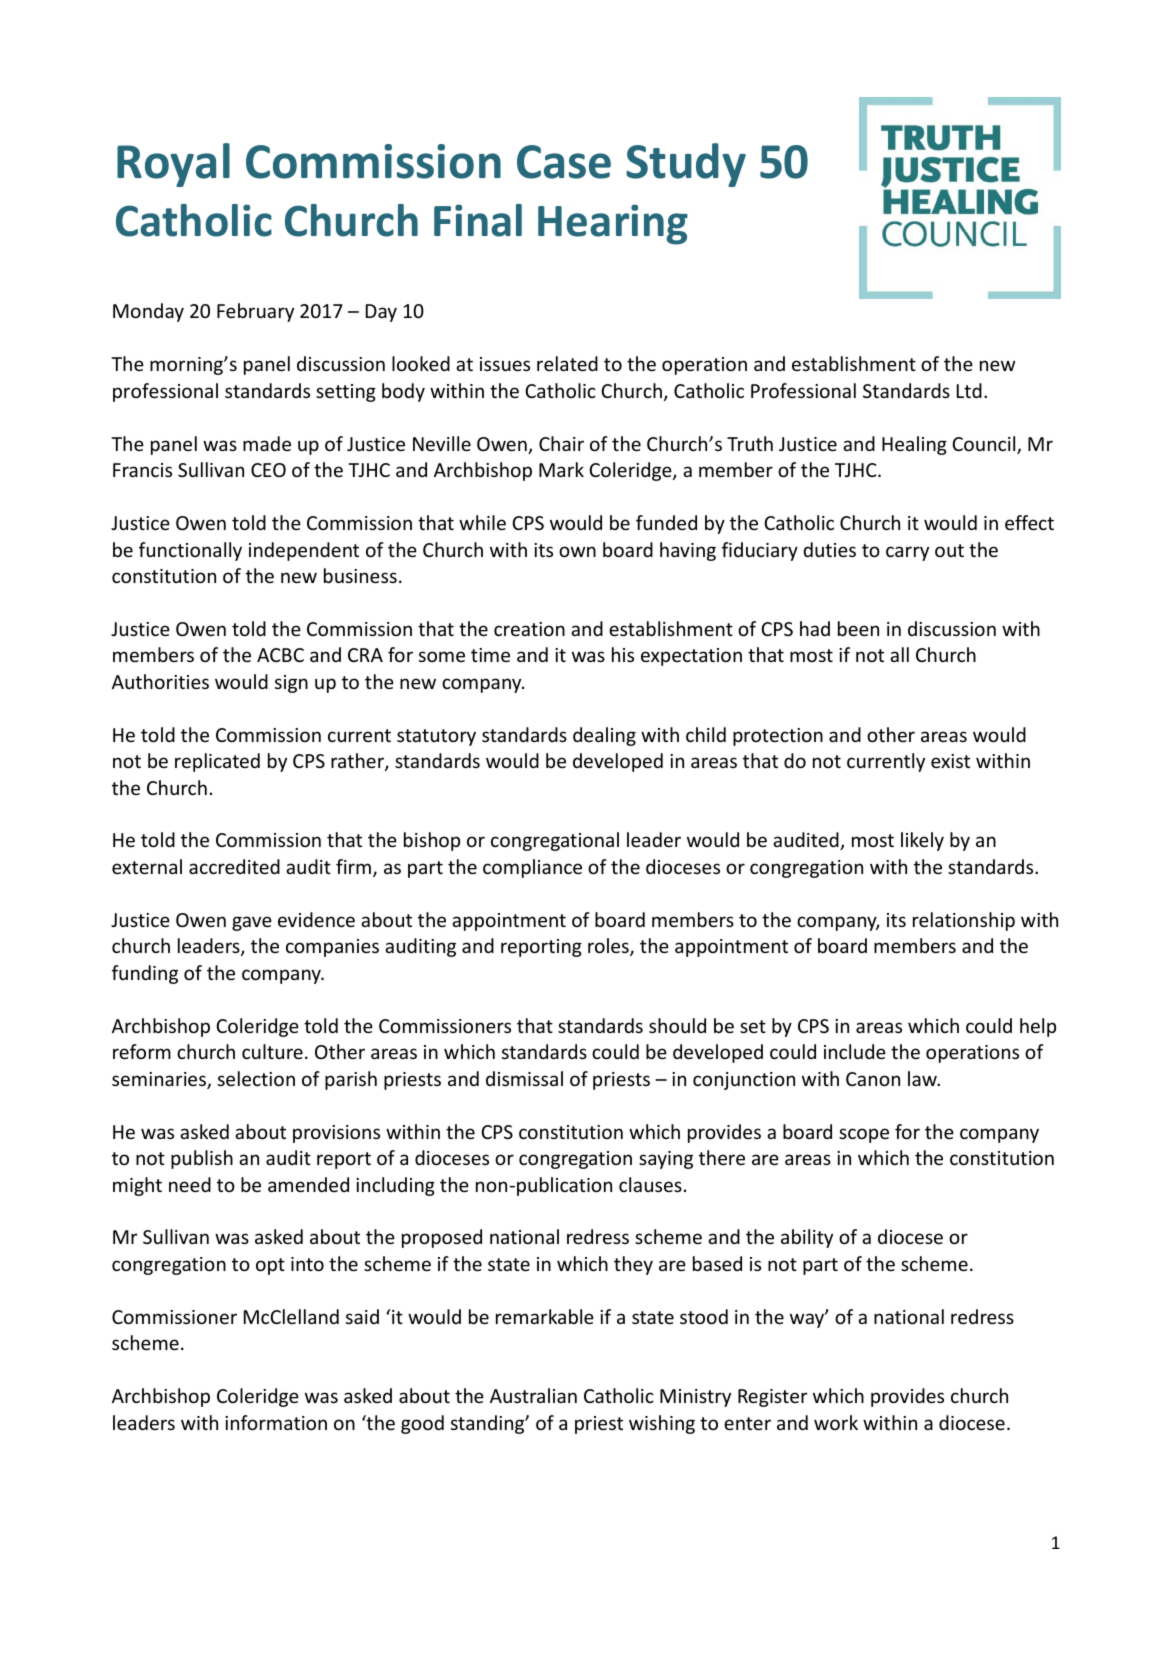 This document has height=1659, width=1172. Describe the element at coordinates (923, 1078) in the document. I see `law` at that location.
